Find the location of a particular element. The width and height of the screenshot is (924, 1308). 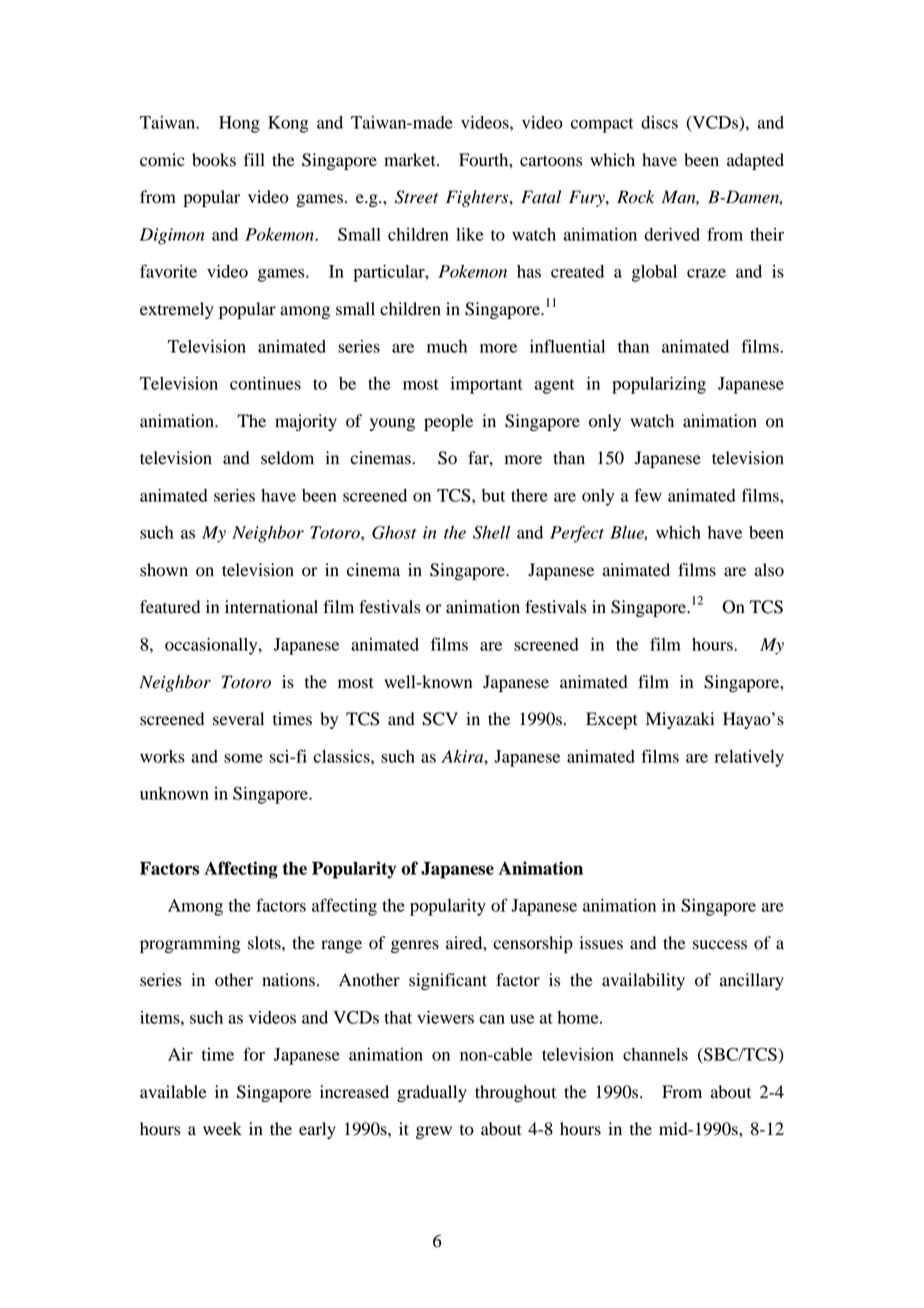

channels is located at coordinates (655, 1054).
